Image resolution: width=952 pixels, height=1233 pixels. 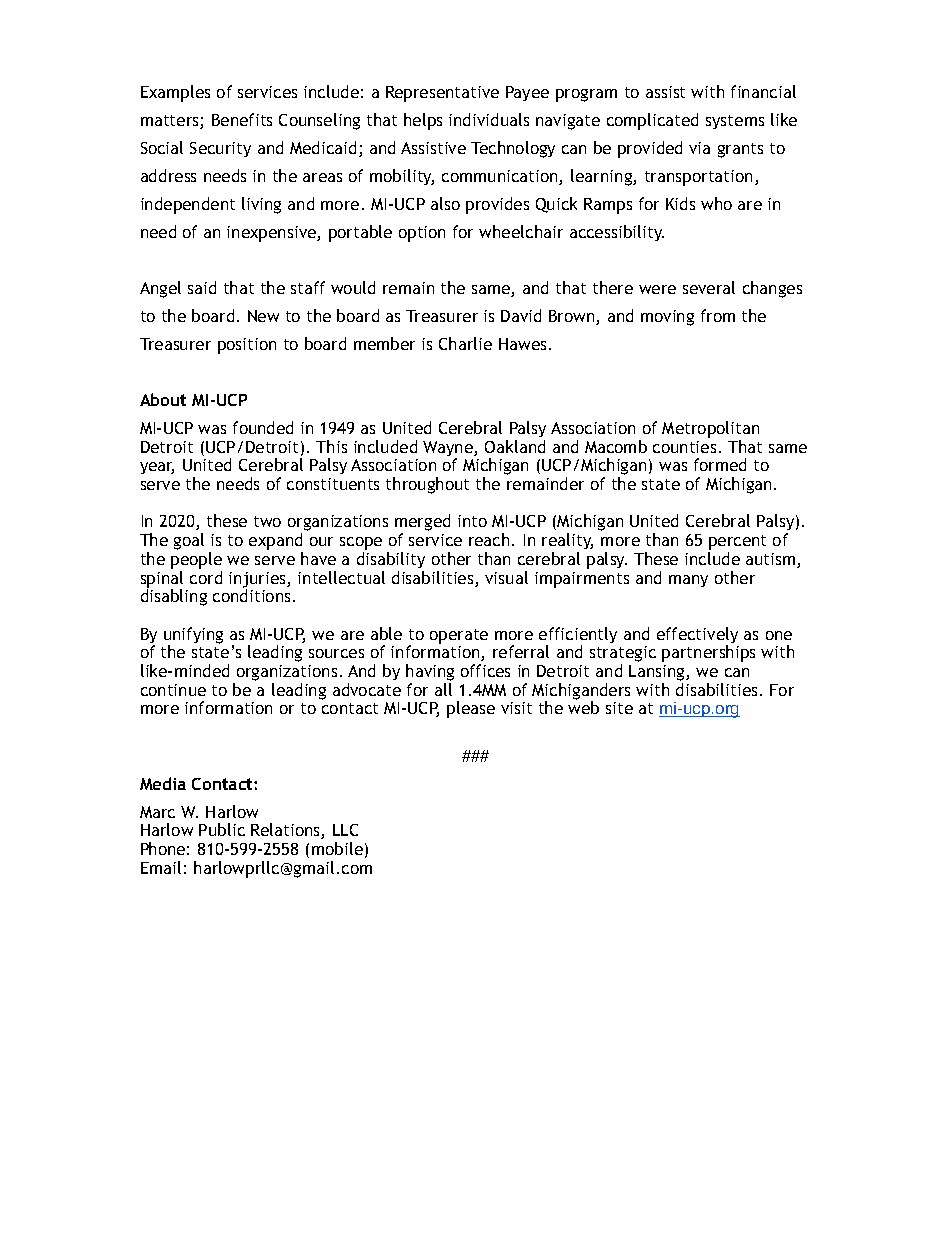 What do you see at coordinates (427, 485) in the screenshot?
I see `throughout` at bounding box center [427, 485].
